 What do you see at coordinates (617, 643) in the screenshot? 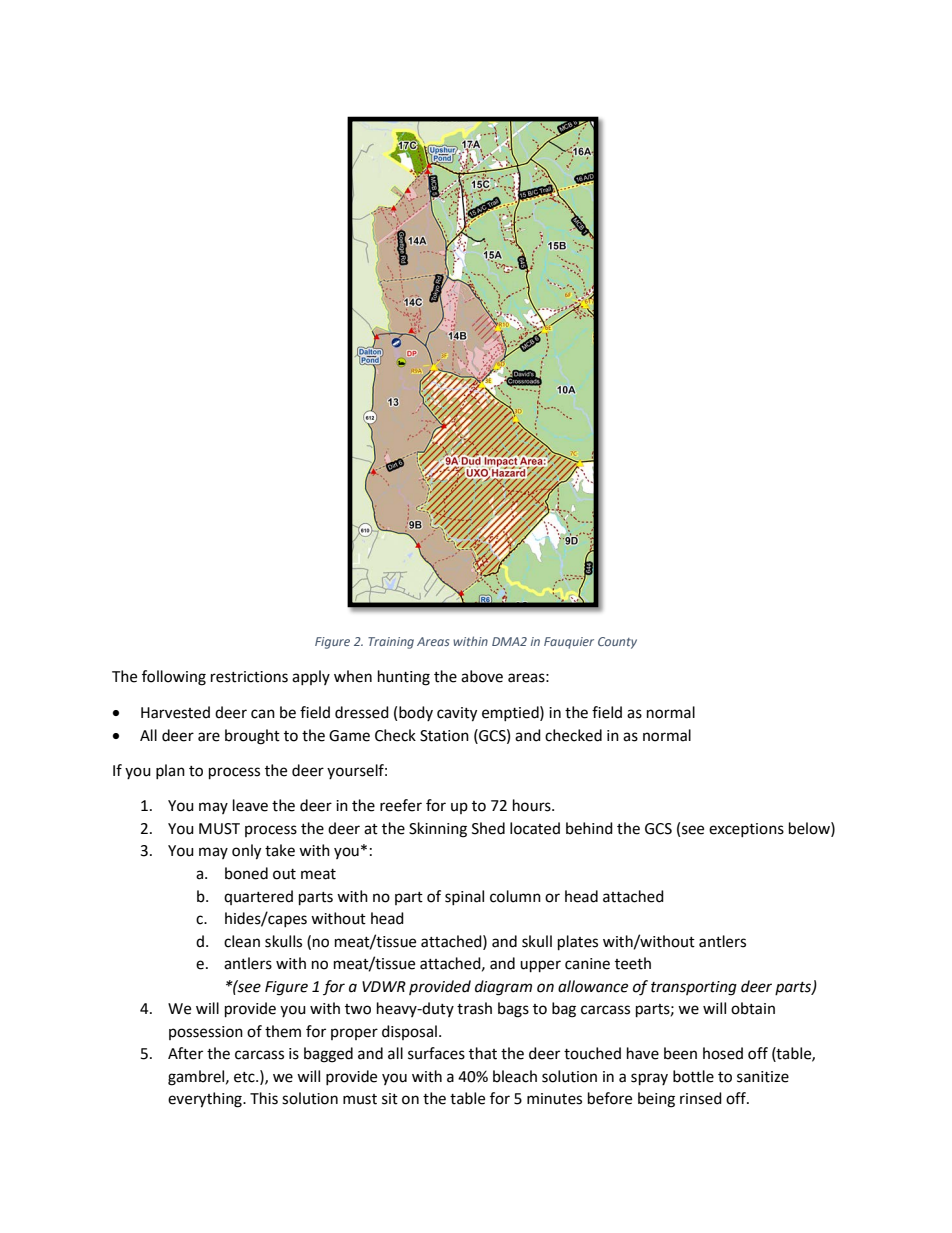
I see `County` at bounding box center [617, 643].
